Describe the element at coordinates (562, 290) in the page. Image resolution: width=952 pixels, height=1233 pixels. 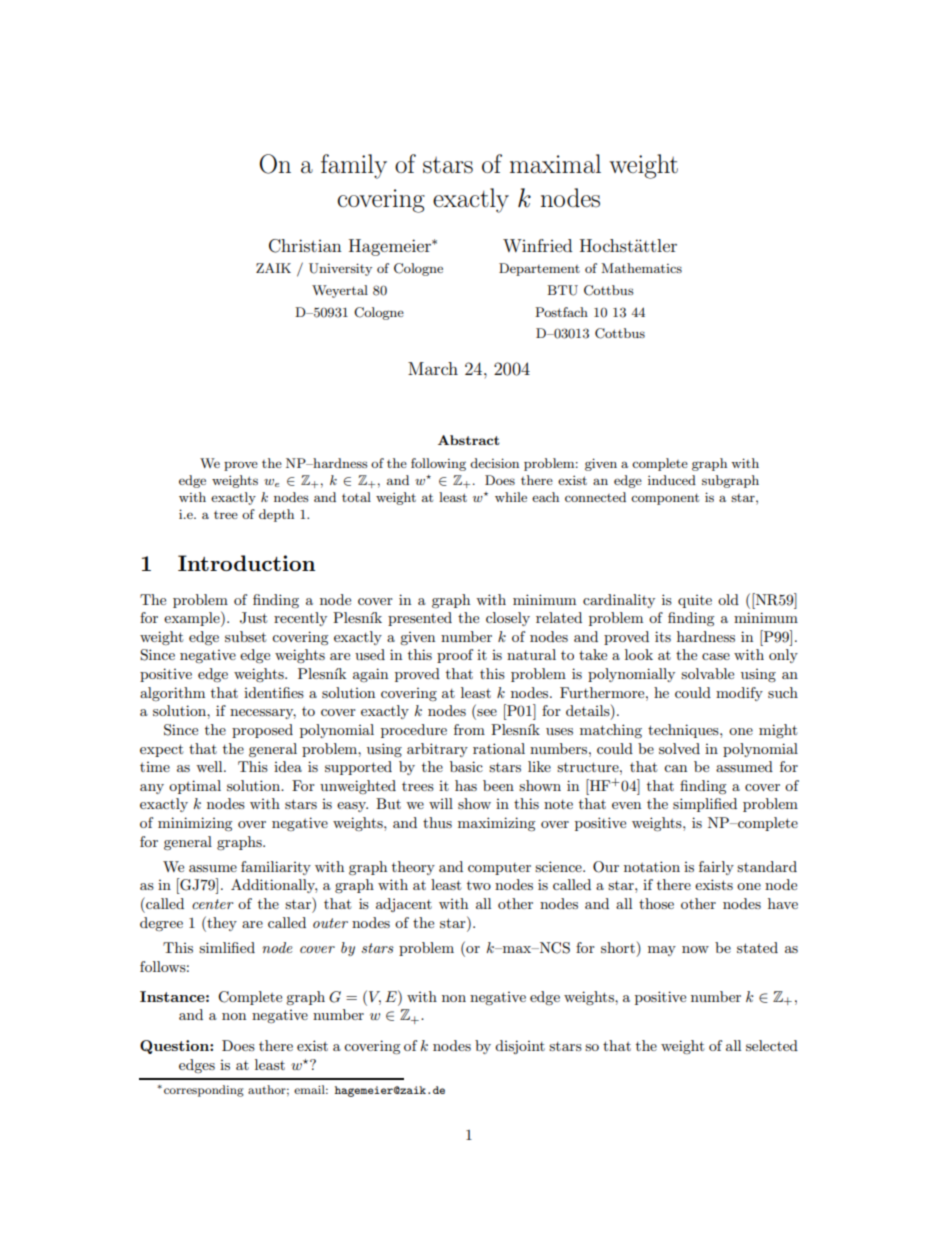
I see `BTU` at that location.
